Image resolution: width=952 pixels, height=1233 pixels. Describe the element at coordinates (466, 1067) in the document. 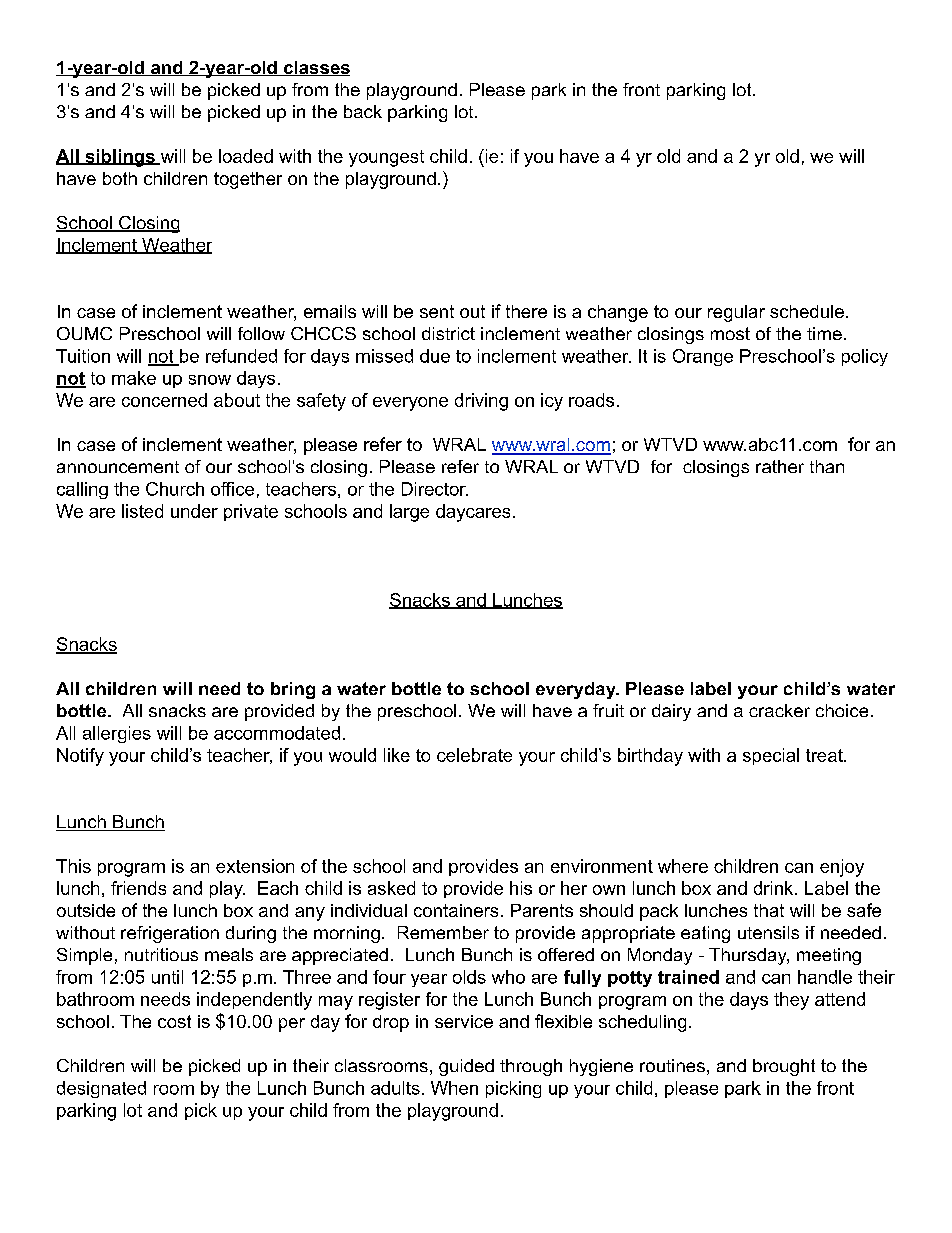

I see `guided` at that location.
